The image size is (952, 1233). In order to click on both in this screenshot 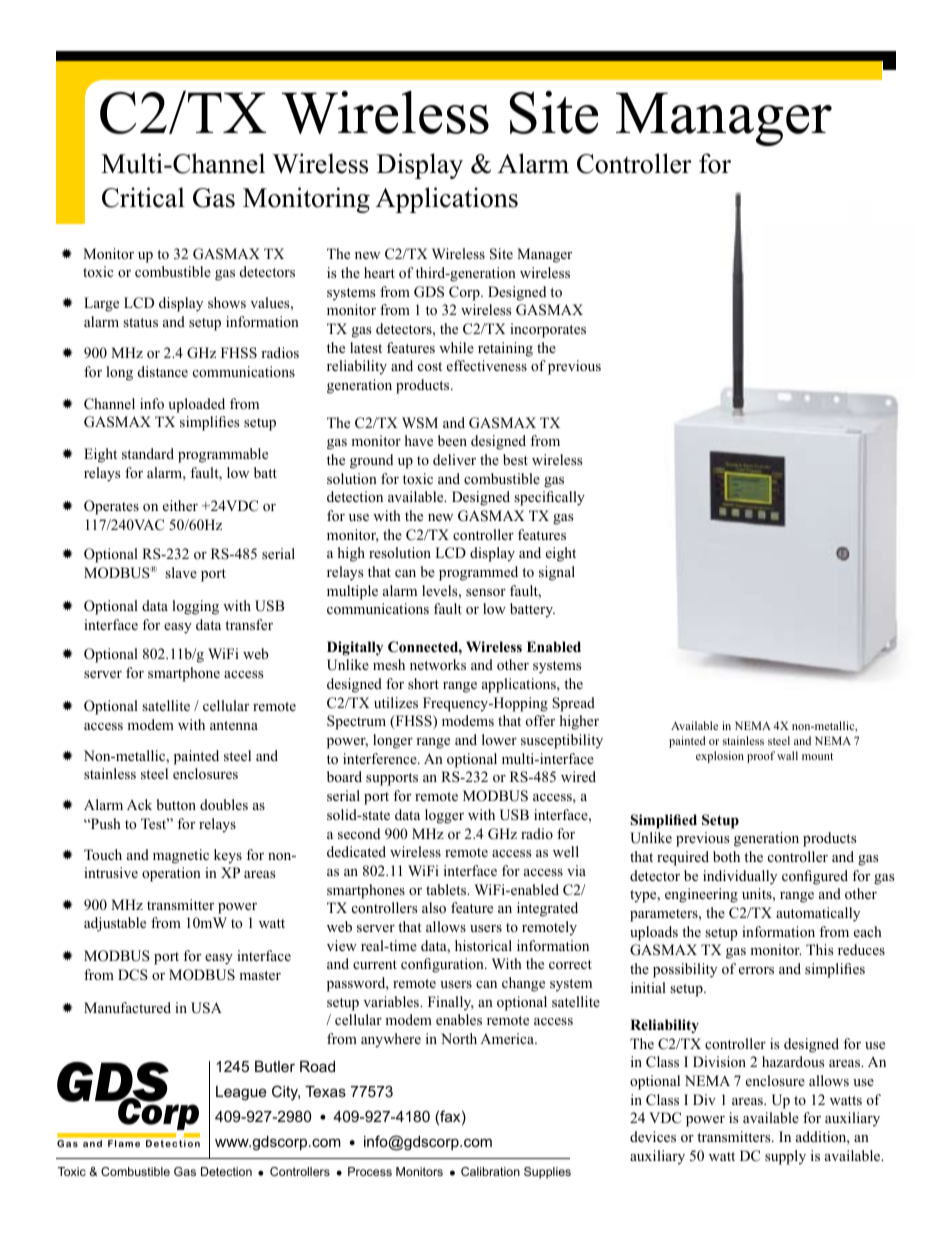, I will do `click(726, 856)`.
